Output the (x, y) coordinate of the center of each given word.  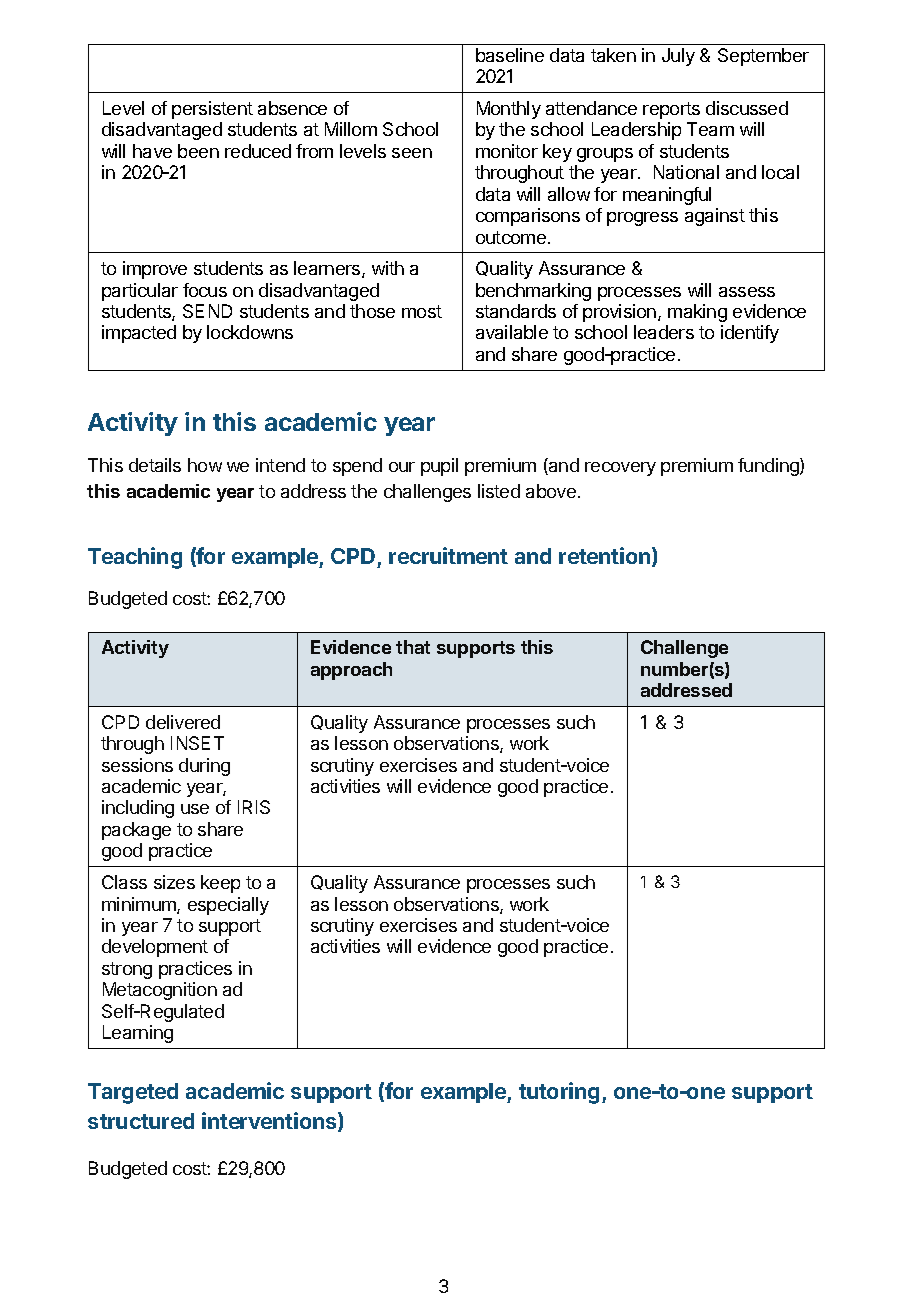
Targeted (133, 1093)
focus (205, 290)
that (413, 647)
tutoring (559, 1093)
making (697, 313)
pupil (439, 467)
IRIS (254, 807)
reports (671, 110)
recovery (620, 469)
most (422, 311)
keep (220, 884)
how (205, 465)
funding (769, 467)
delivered (183, 722)
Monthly (509, 110)
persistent (212, 110)
